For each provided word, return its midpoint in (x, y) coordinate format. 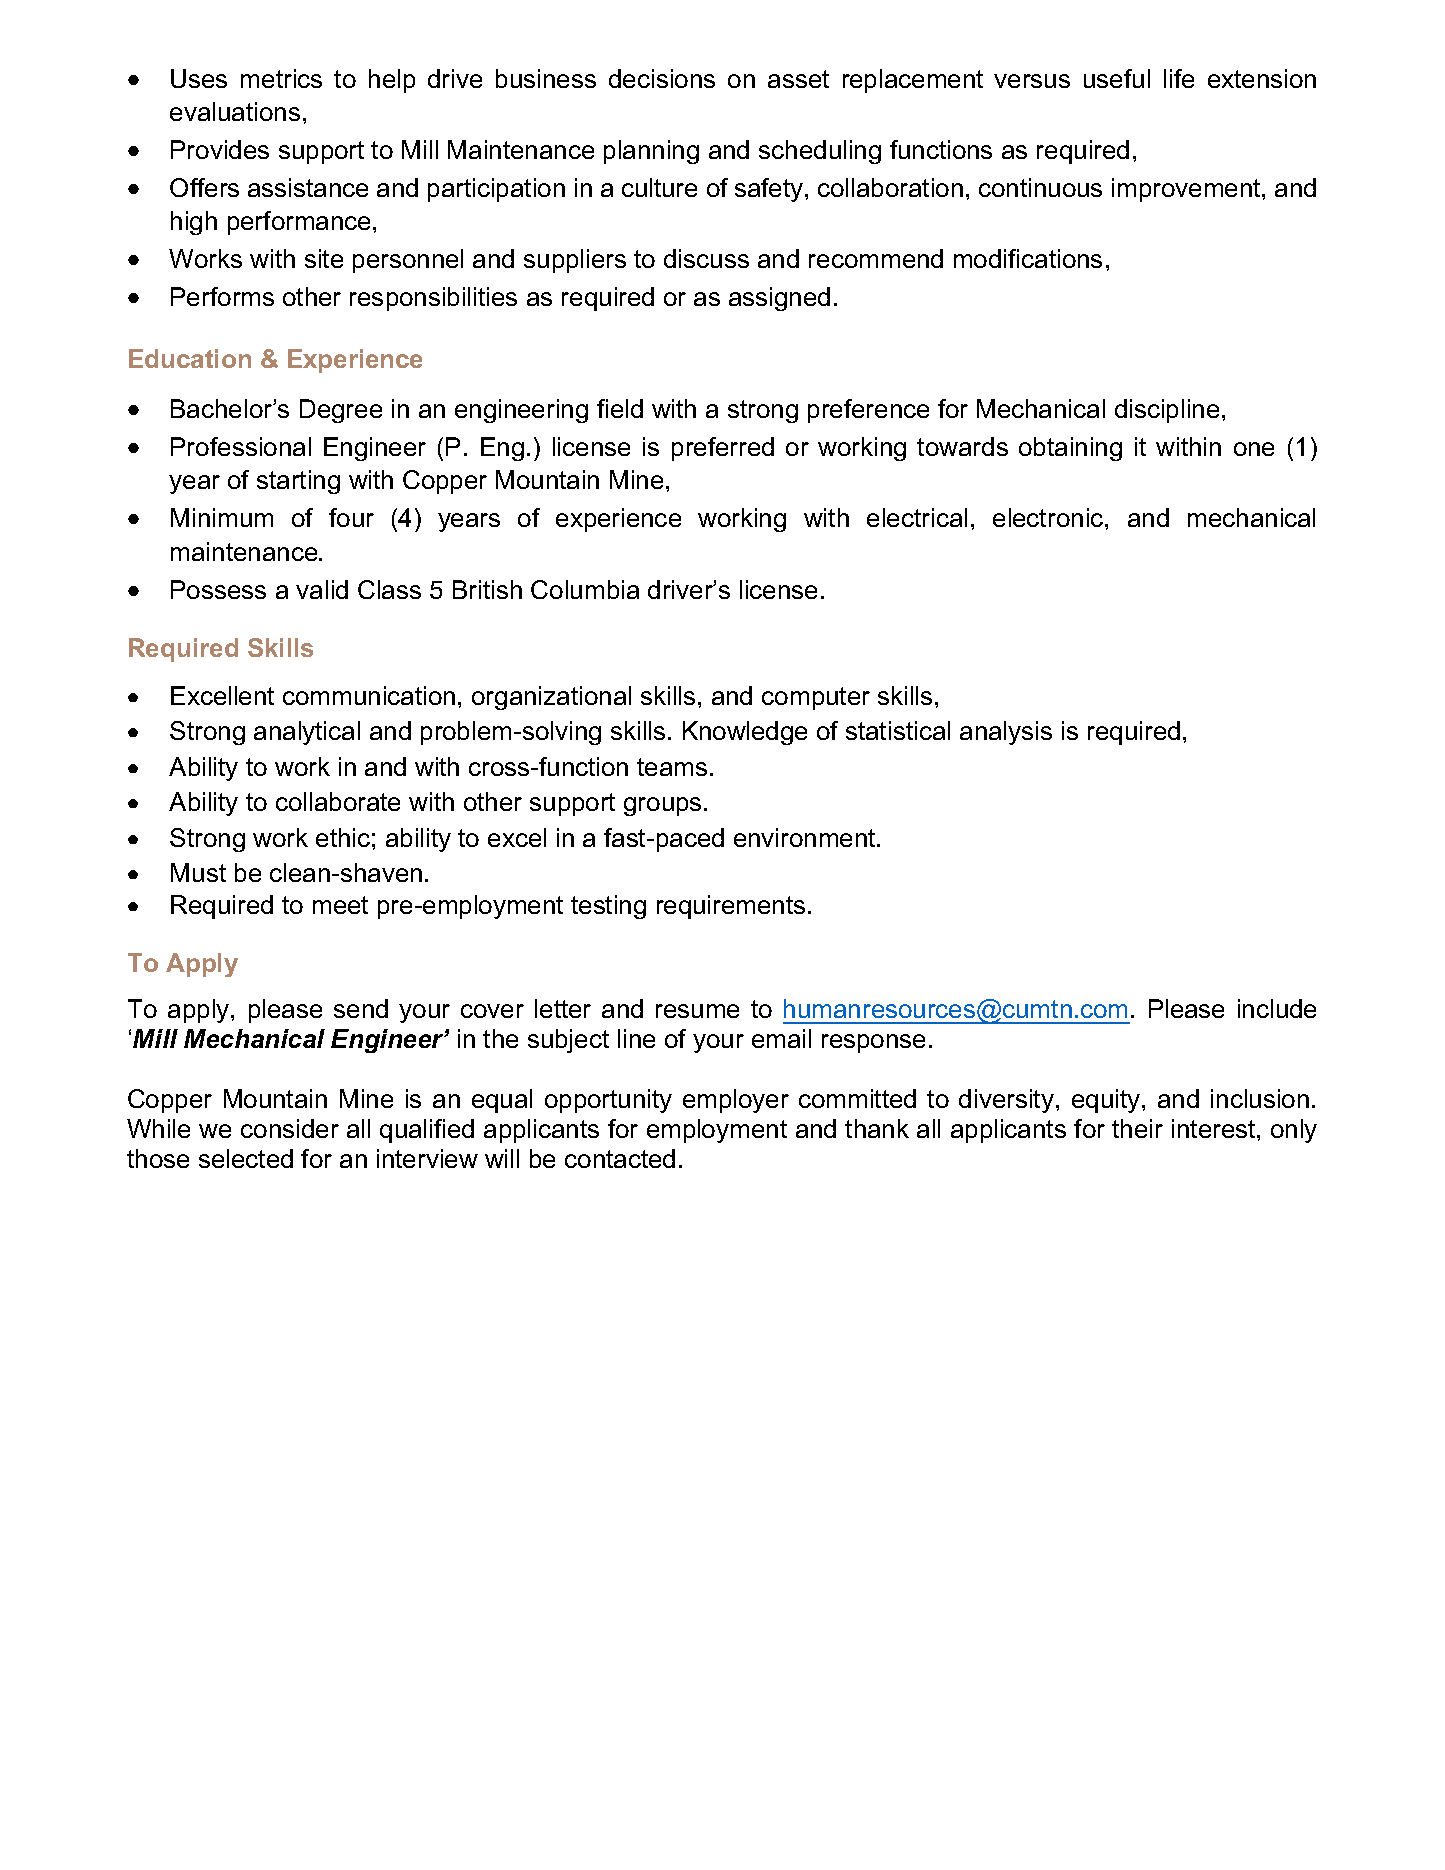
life (1179, 78)
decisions (662, 78)
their (1137, 1128)
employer (736, 1101)
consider (290, 1128)
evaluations (235, 111)
